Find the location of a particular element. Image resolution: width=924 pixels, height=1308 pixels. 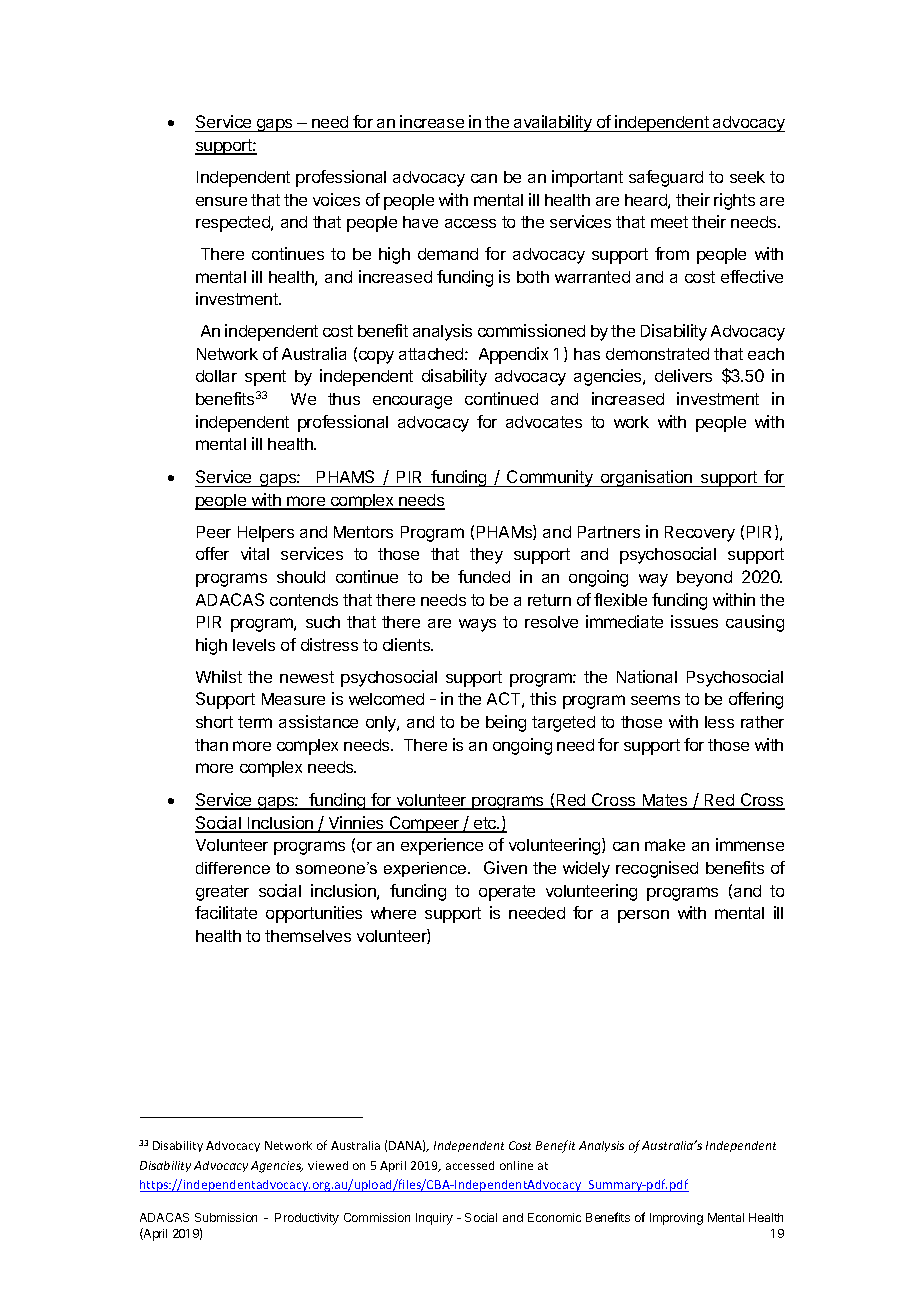

Productivity is located at coordinates (307, 1219).
